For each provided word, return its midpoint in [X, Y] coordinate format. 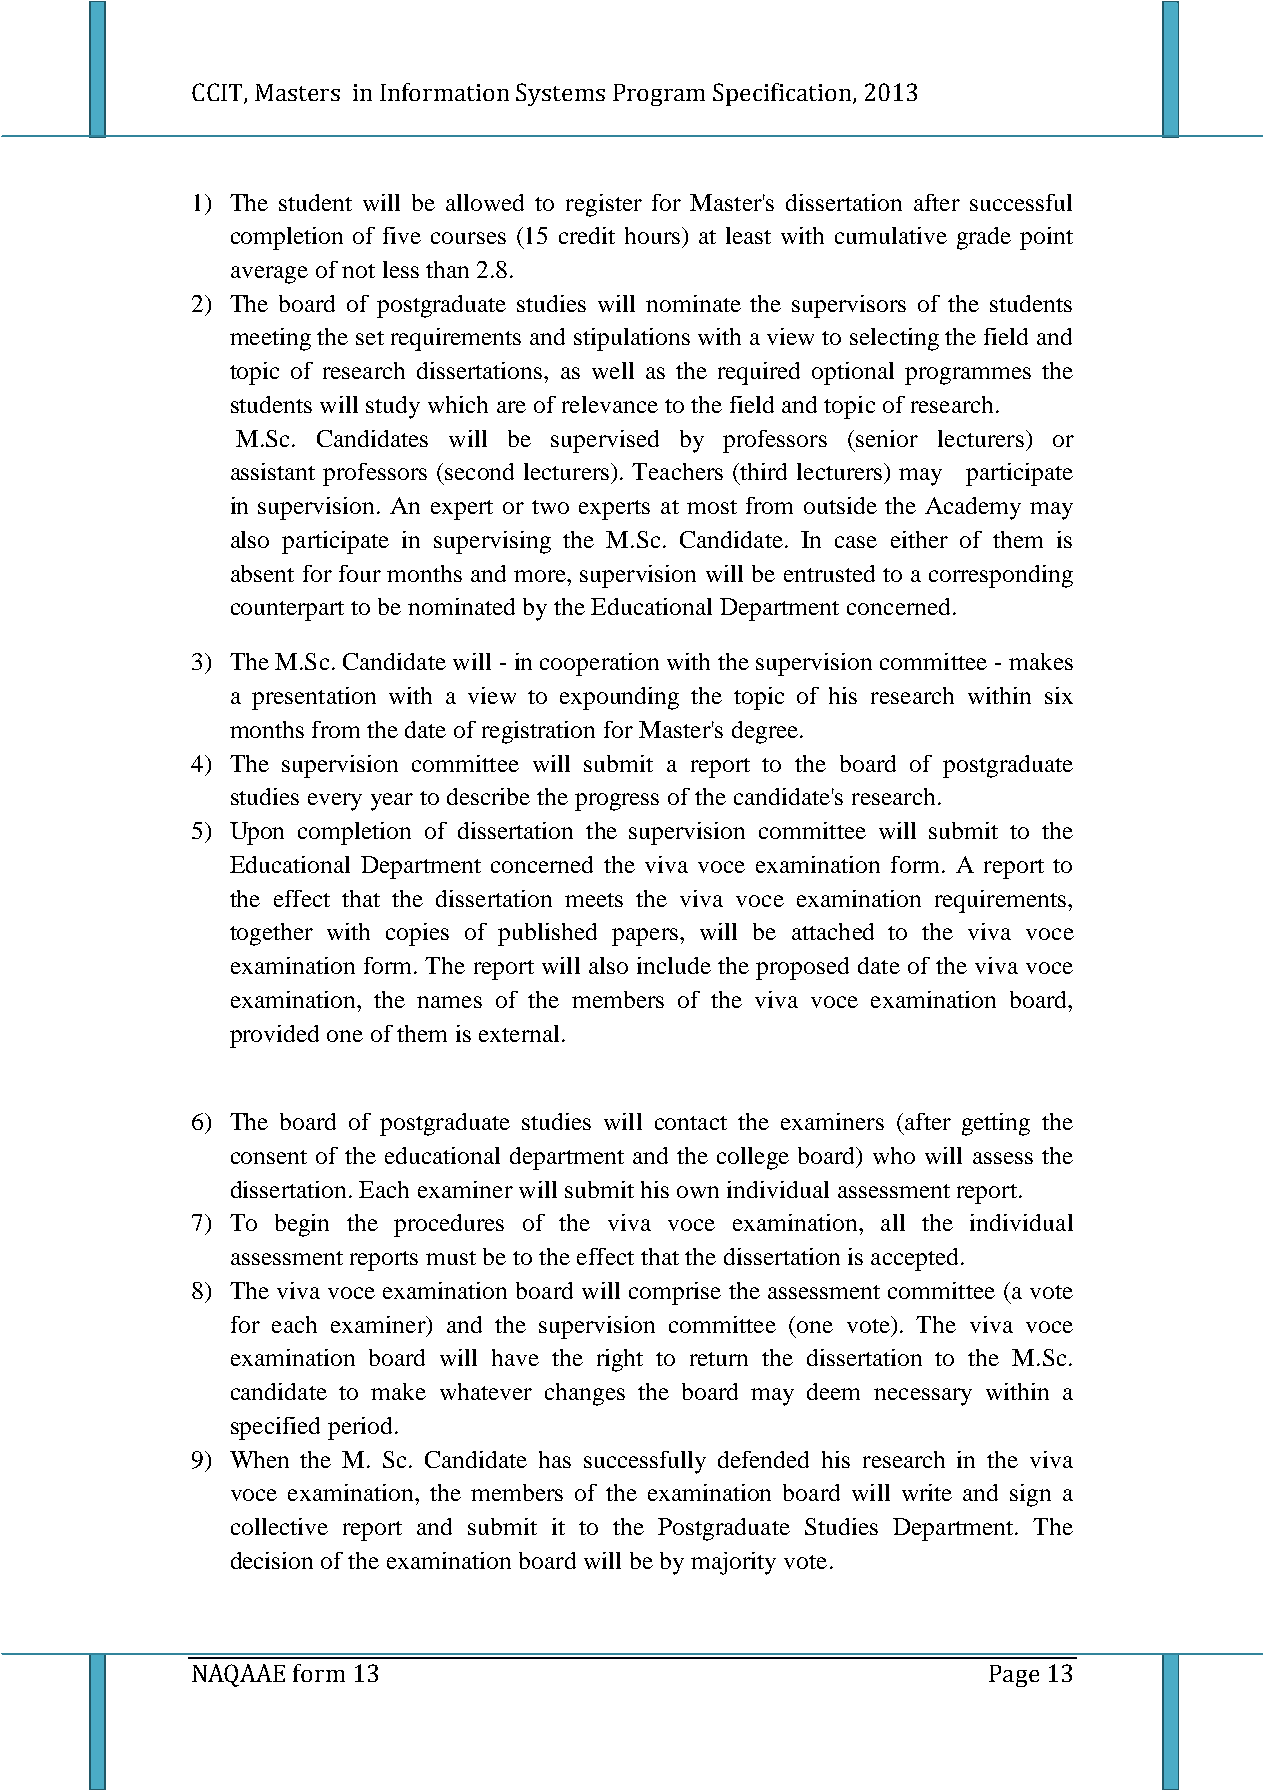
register [604, 205]
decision [272, 1560]
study [393, 407]
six [1059, 695]
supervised [605, 441]
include [674, 965]
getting [996, 1124]
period [360, 1428]
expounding [619, 698]
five [402, 235]
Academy [973, 508]
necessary [923, 1397]
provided [274, 1036]
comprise [675, 1293]
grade [984, 238]
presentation [314, 698]
